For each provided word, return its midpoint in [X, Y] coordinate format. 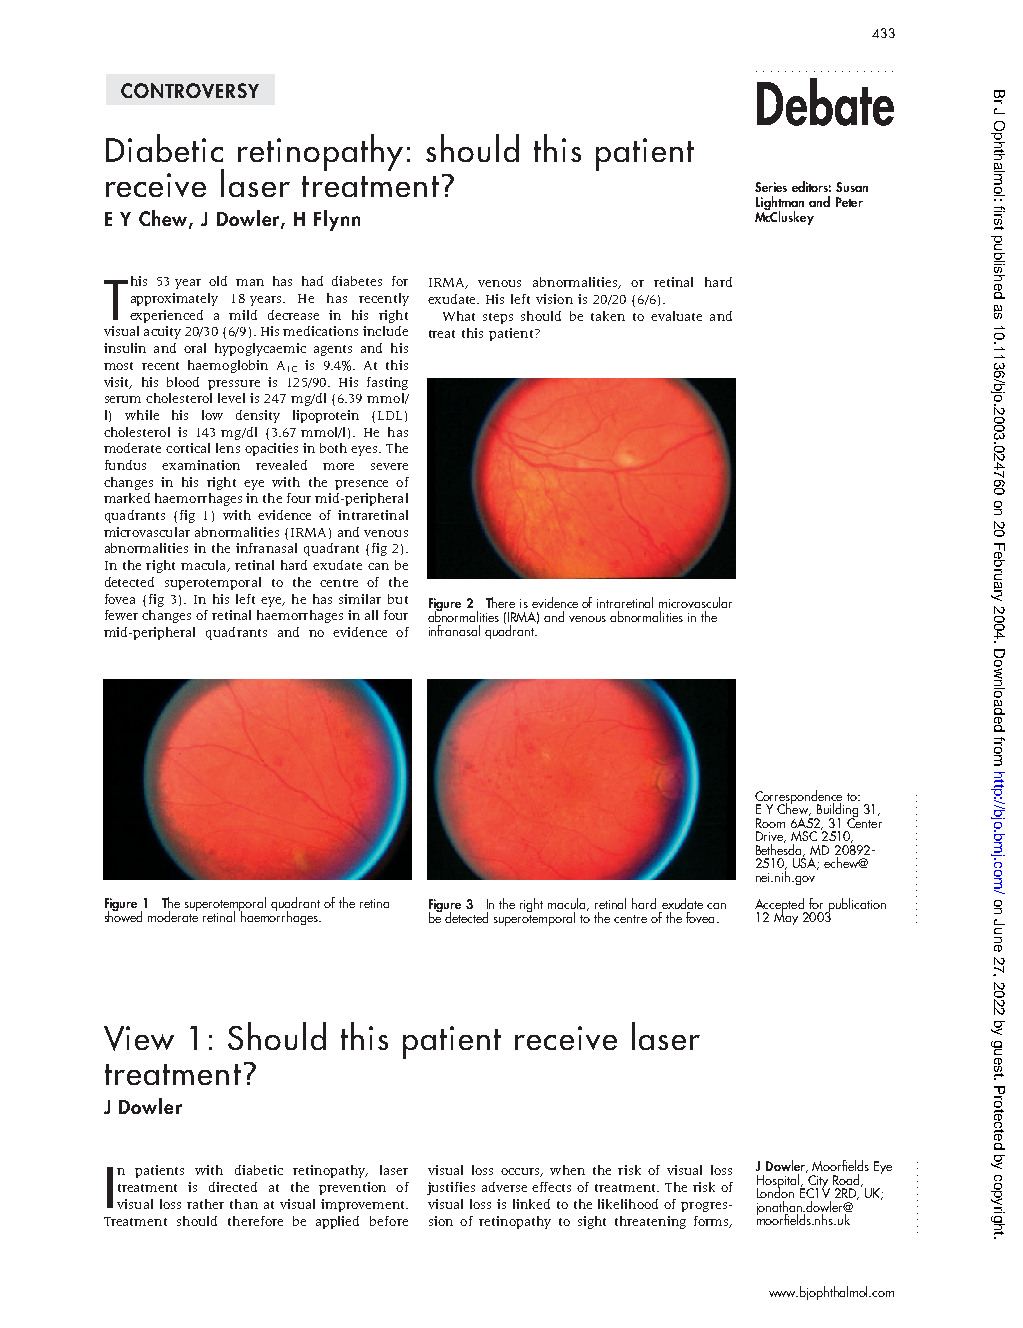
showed [123, 915]
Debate [825, 102]
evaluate [676, 316]
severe [389, 466]
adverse [504, 1187]
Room [770, 823]
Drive [771, 837]
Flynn [337, 220]
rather [205, 1204]
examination [201, 465]
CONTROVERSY [190, 90]
